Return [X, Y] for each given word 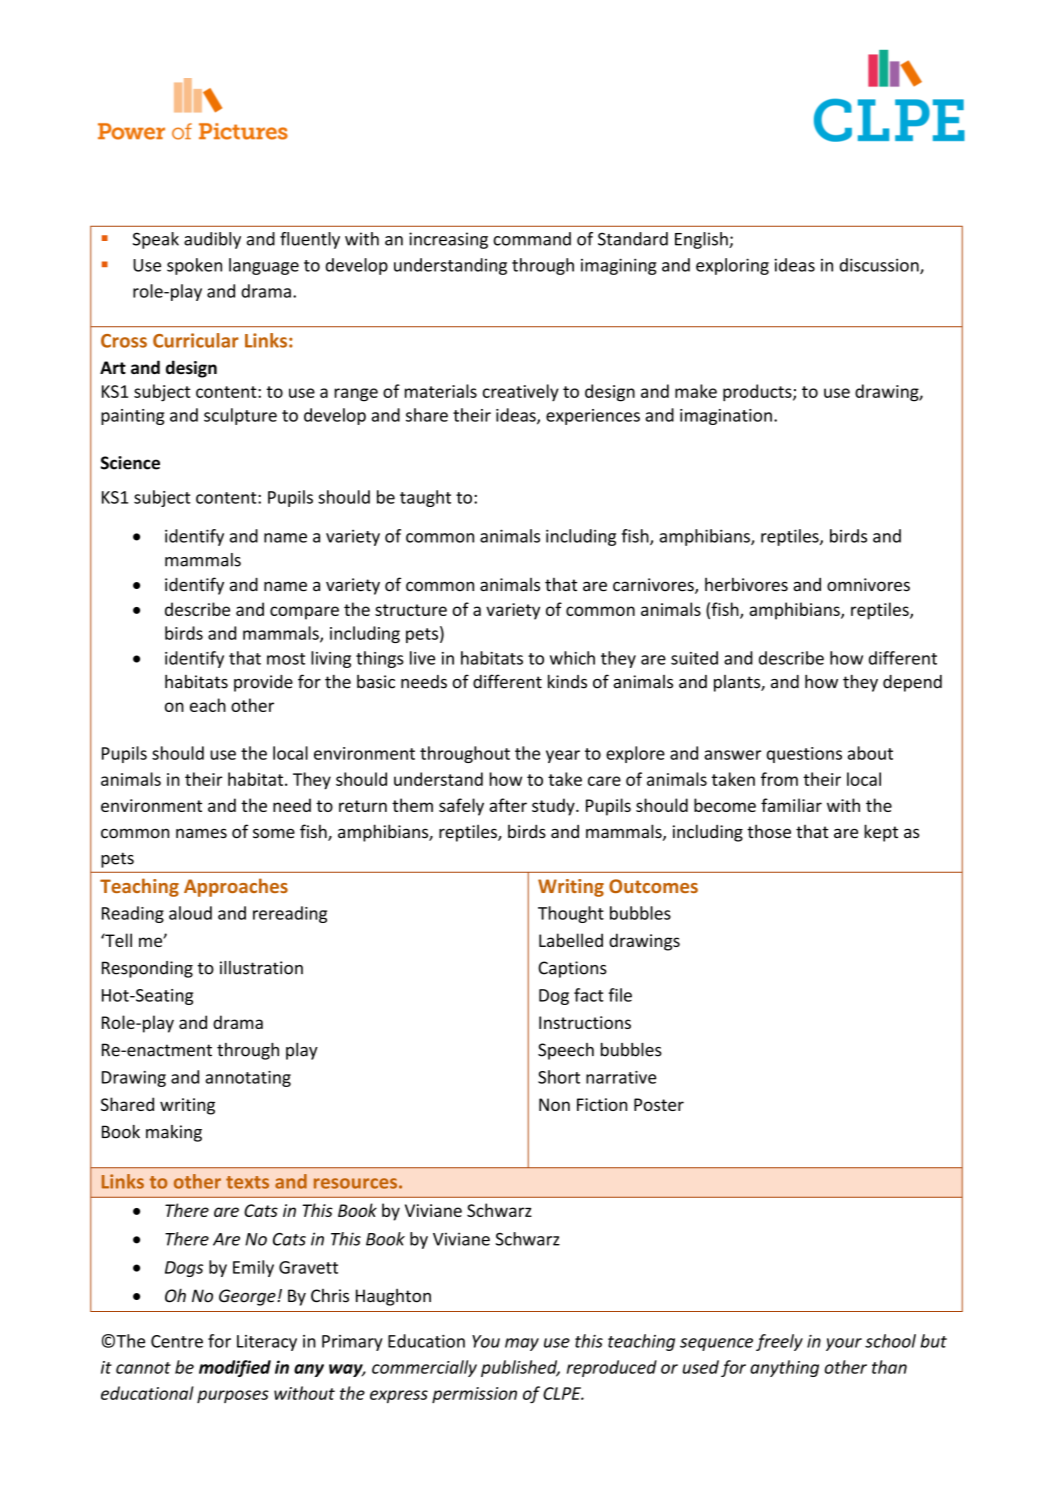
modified [235, 1368]
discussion [880, 266]
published [520, 1368]
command [532, 239]
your [844, 1344]
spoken [194, 266]
